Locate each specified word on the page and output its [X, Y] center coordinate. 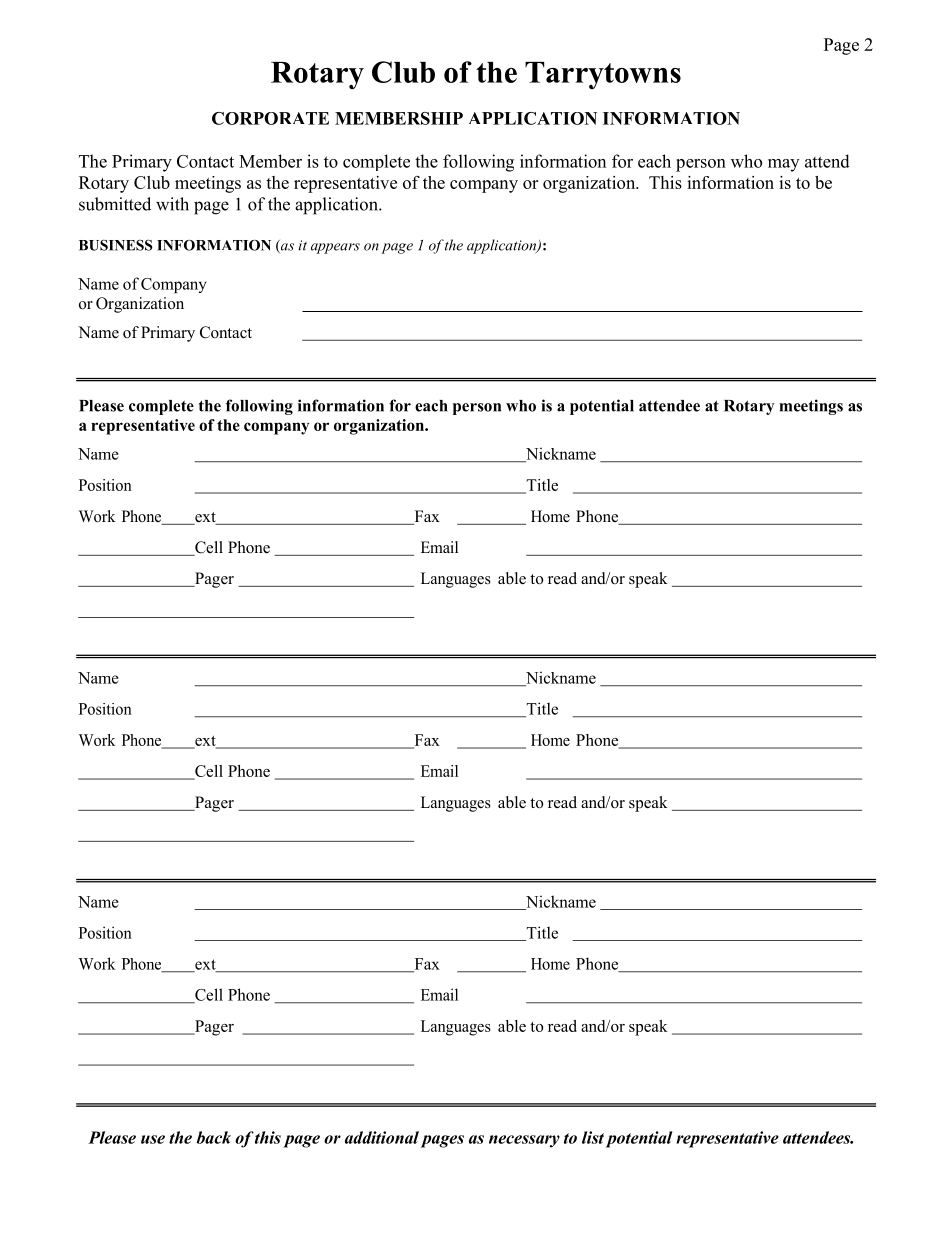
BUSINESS [116, 245]
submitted [115, 204]
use [153, 1139]
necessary [524, 1141]
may [783, 165]
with [172, 204]
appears [335, 248]
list [593, 1137]
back [213, 1137]
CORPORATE [270, 118]
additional [382, 1137]
